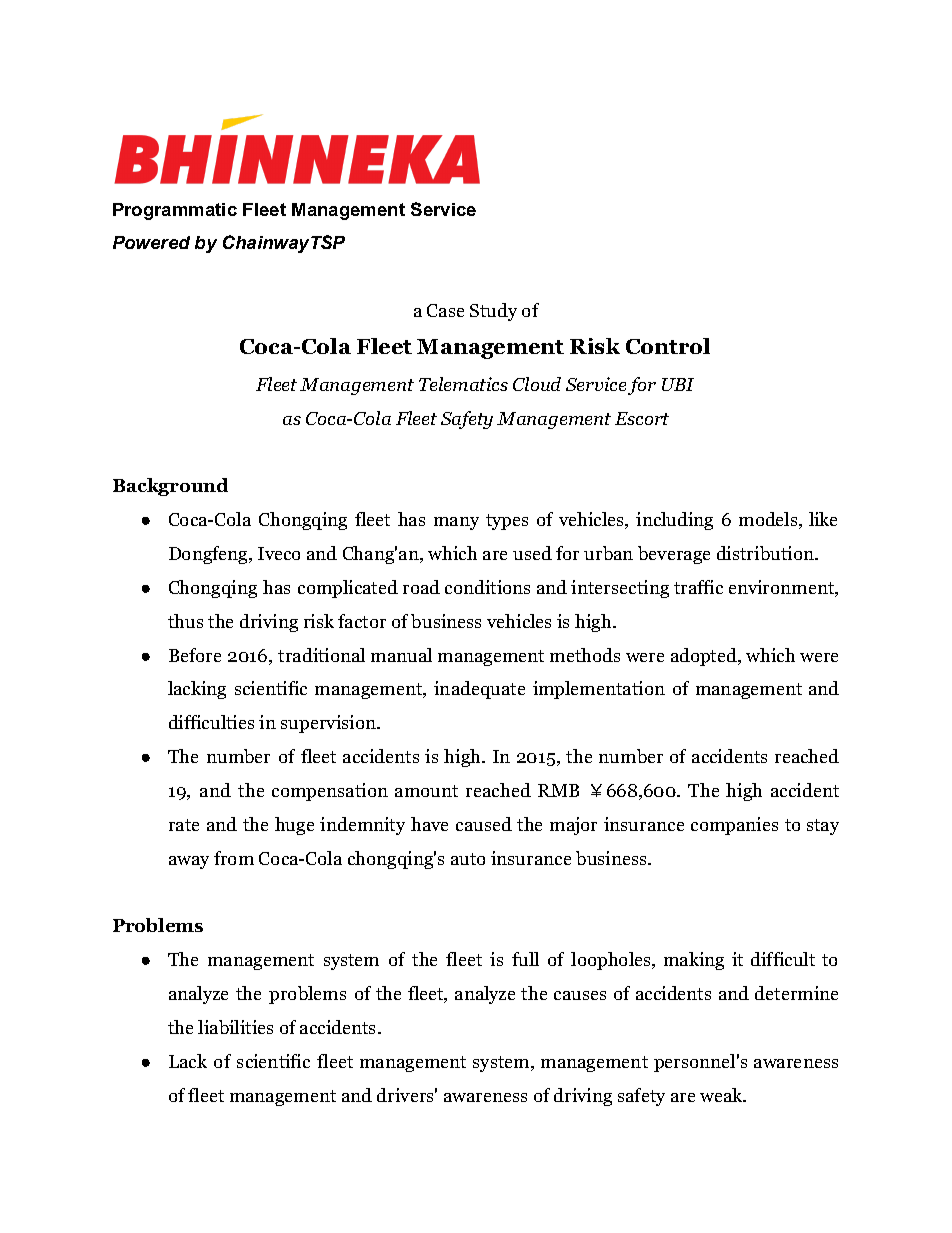 The width and height of the screenshot is (952, 1233). I want to click on Study, so click(493, 312).
